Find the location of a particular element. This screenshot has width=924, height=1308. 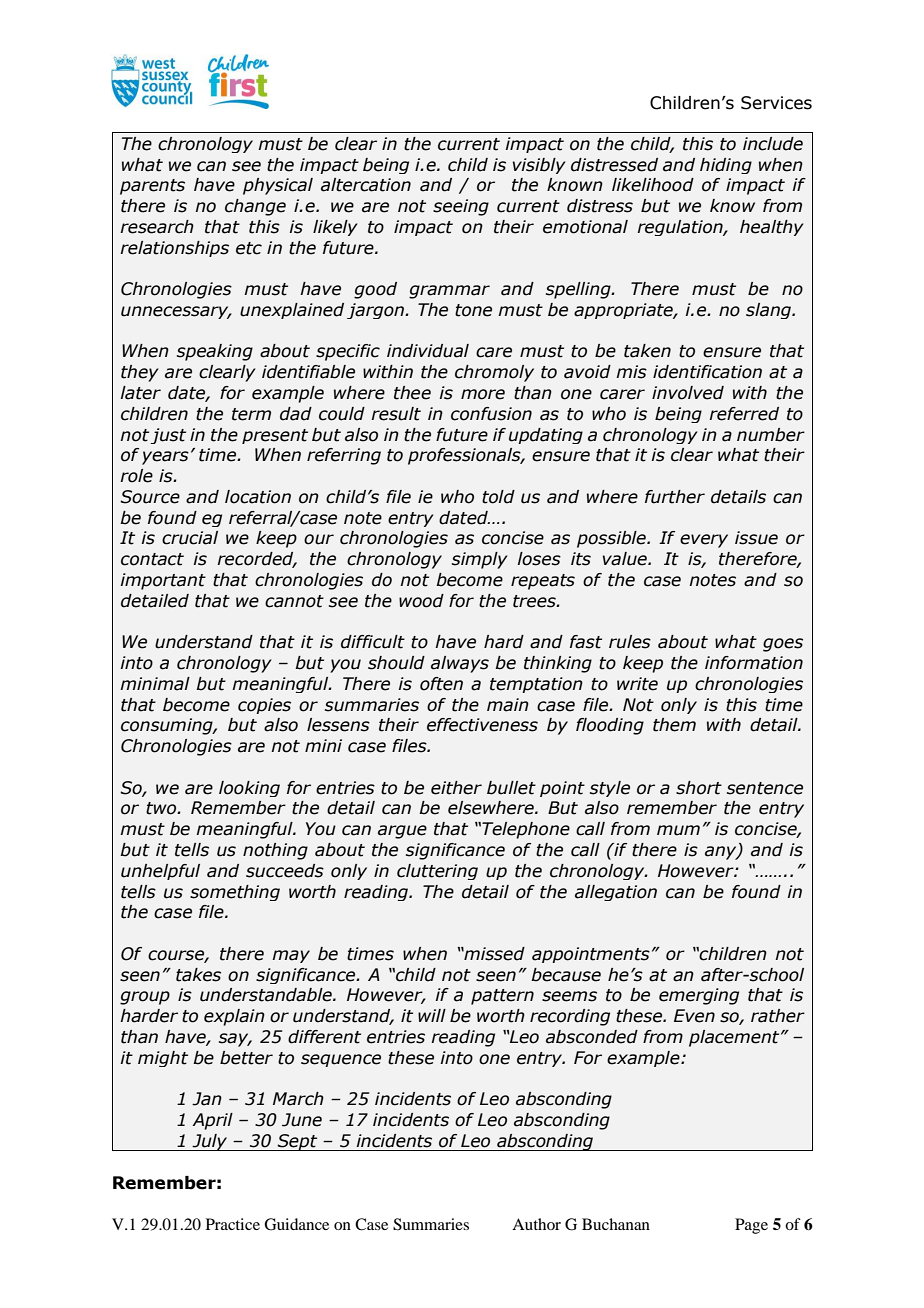

seeing is located at coordinates (461, 207).
